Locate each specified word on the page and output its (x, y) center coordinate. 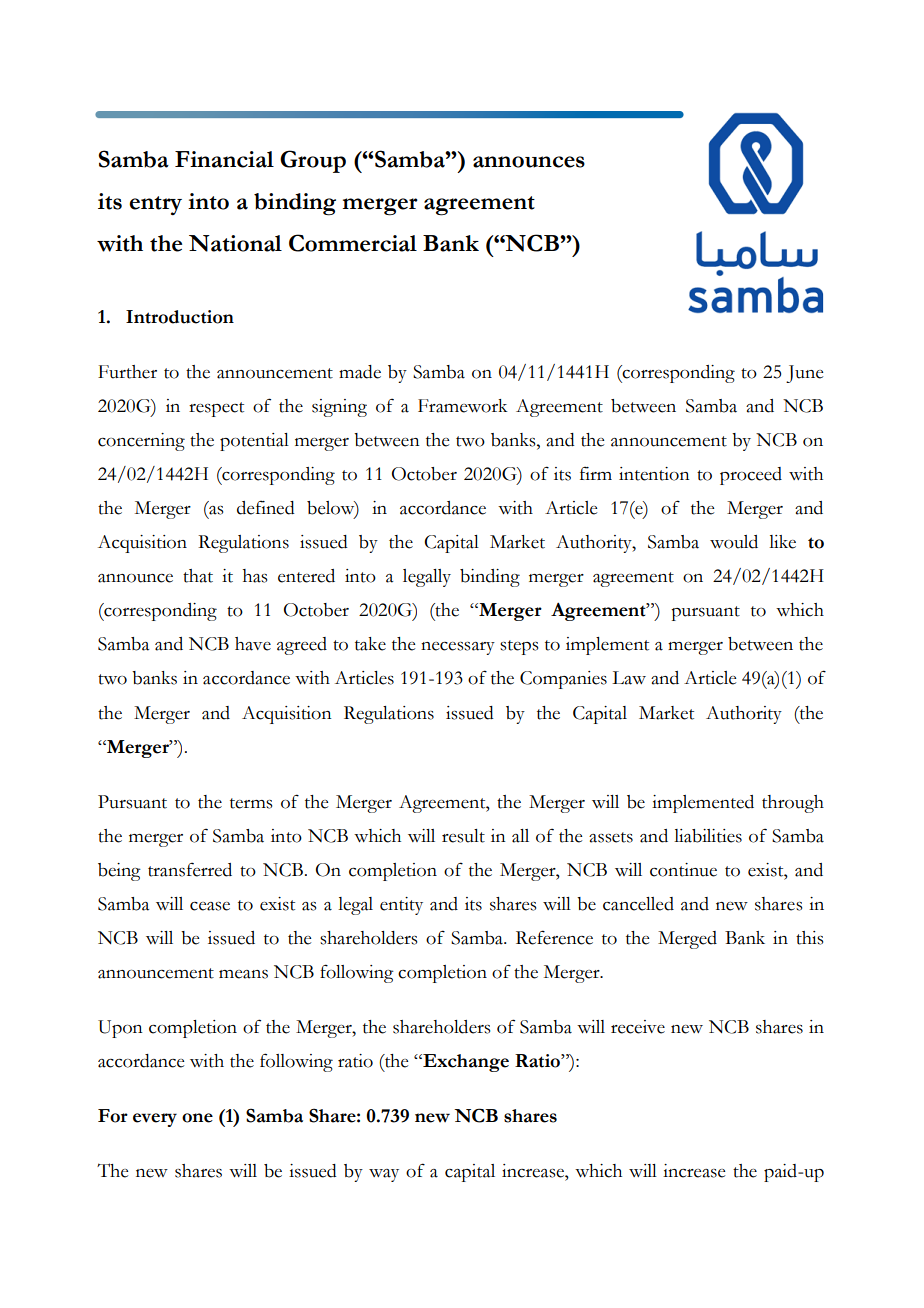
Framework (463, 406)
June (804, 374)
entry (155, 205)
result (463, 836)
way (384, 1175)
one (197, 1118)
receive (638, 1027)
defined (266, 507)
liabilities (708, 836)
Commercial (353, 243)
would (734, 542)
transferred (190, 869)
